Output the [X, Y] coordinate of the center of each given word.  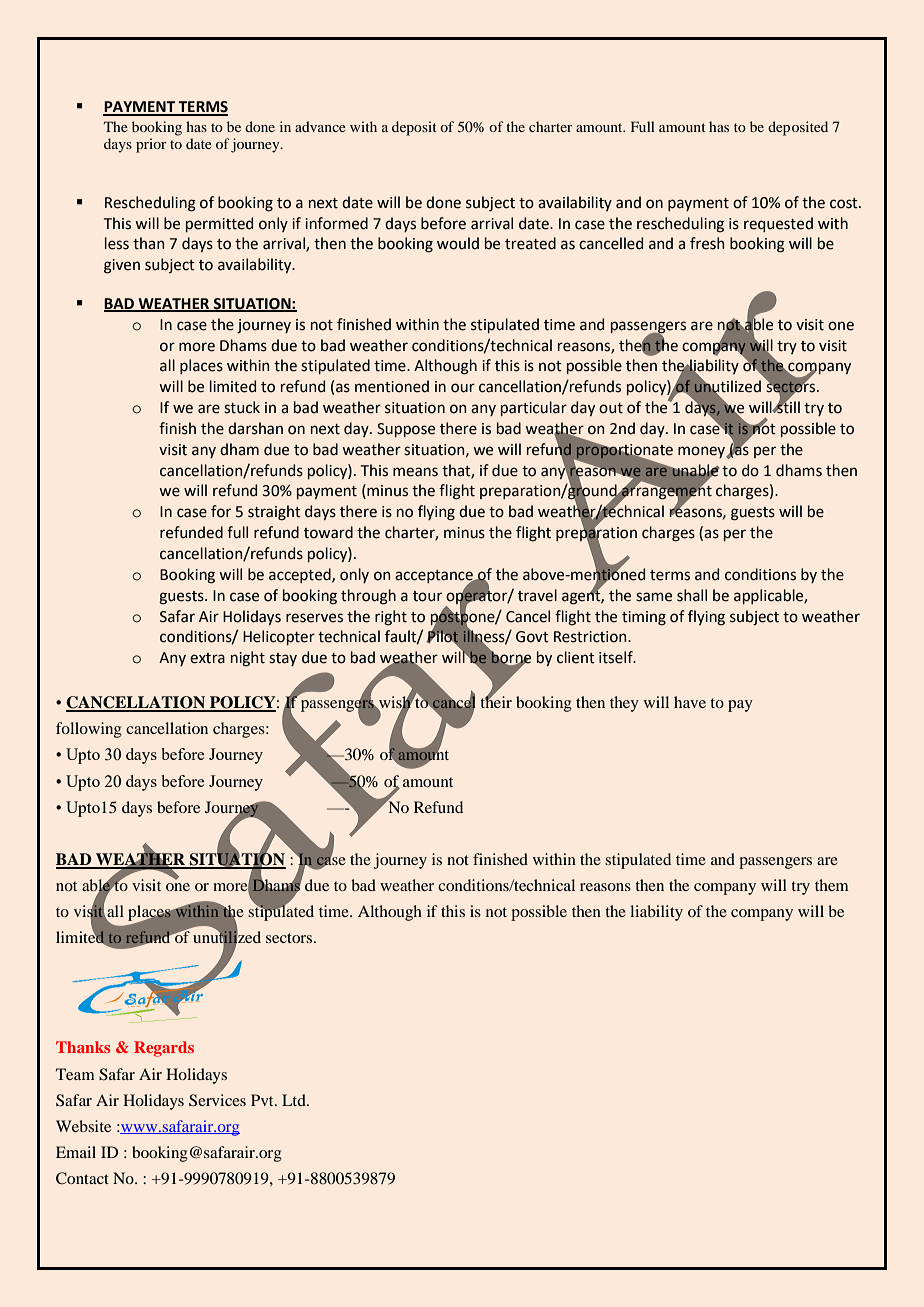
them [832, 885]
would [458, 243]
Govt [532, 637]
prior [151, 145]
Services [217, 1100]
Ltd [295, 1100]
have [690, 702]
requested [778, 224]
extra [207, 658]
